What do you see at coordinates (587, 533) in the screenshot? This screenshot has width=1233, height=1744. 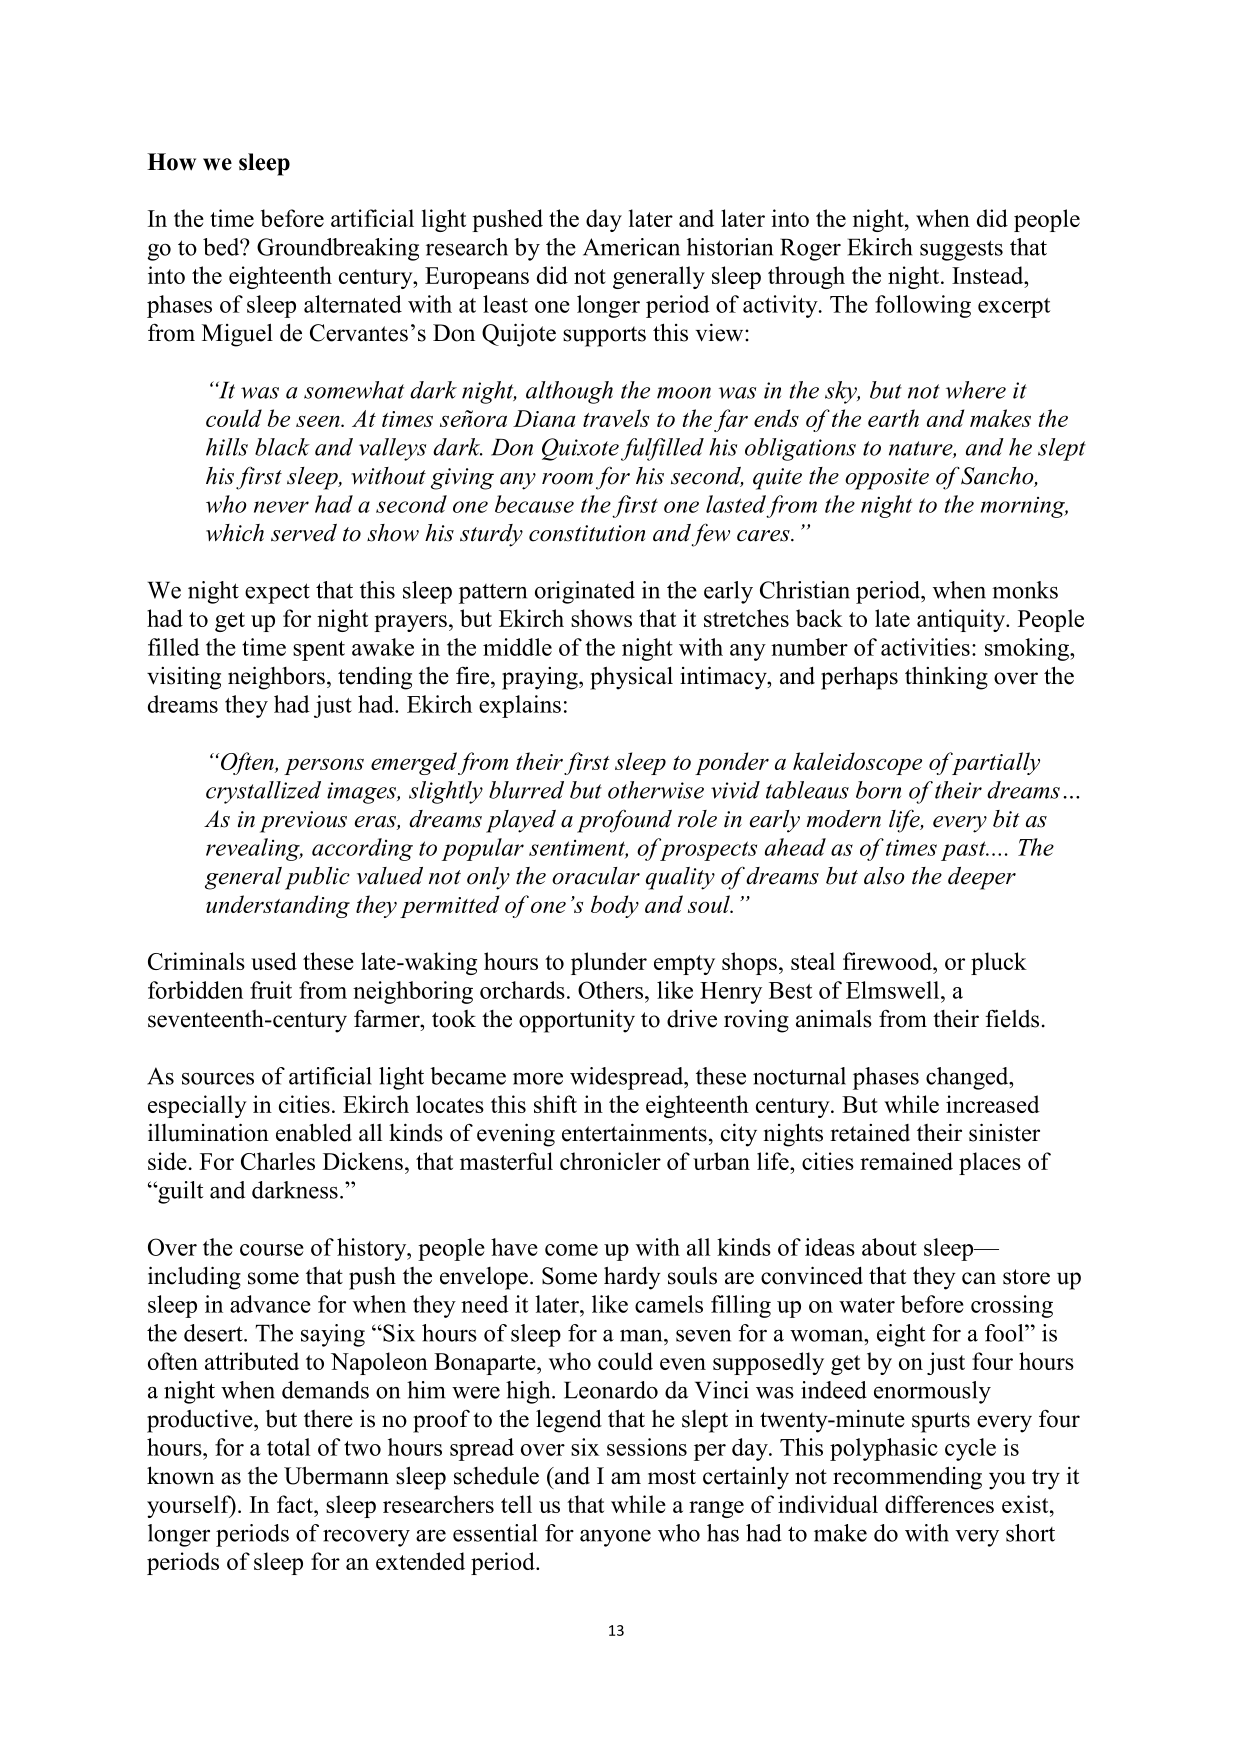 I see `constitution` at bounding box center [587, 533].
